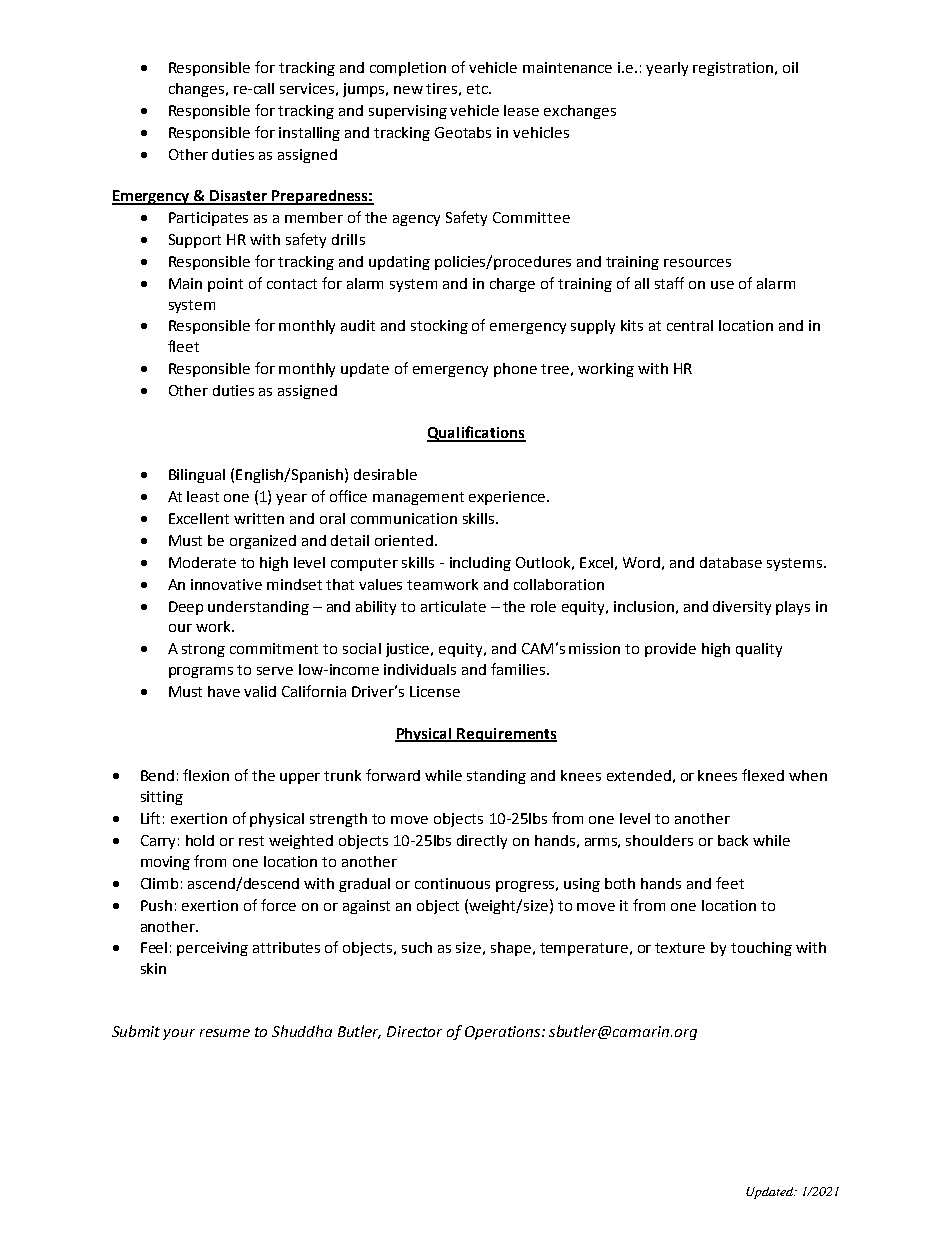 The width and height of the screenshot is (952, 1233). Describe the element at coordinates (202, 562) in the screenshot. I see `Moderate` at that location.
